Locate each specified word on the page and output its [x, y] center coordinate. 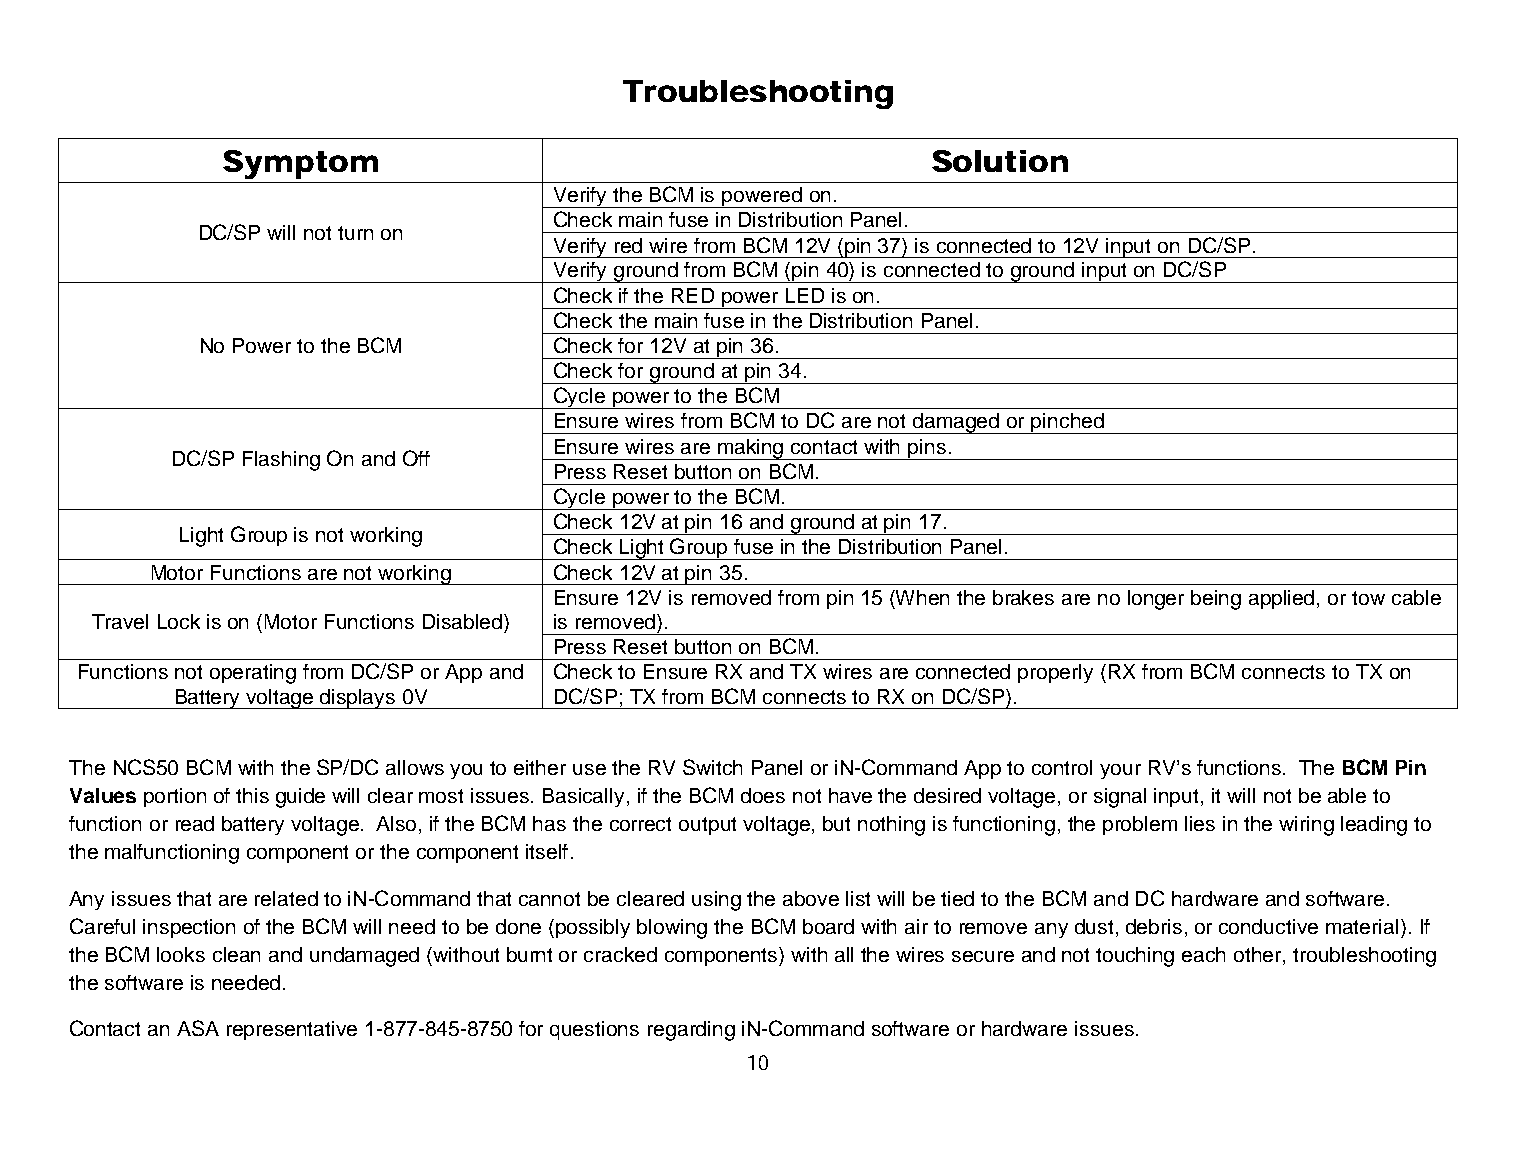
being [1216, 600]
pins [928, 449]
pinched [1067, 423]
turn [355, 233]
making [751, 449]
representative [292, 1030]
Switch [712, 767]
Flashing [281, 461]
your [1120, 771]
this [252, 795]
